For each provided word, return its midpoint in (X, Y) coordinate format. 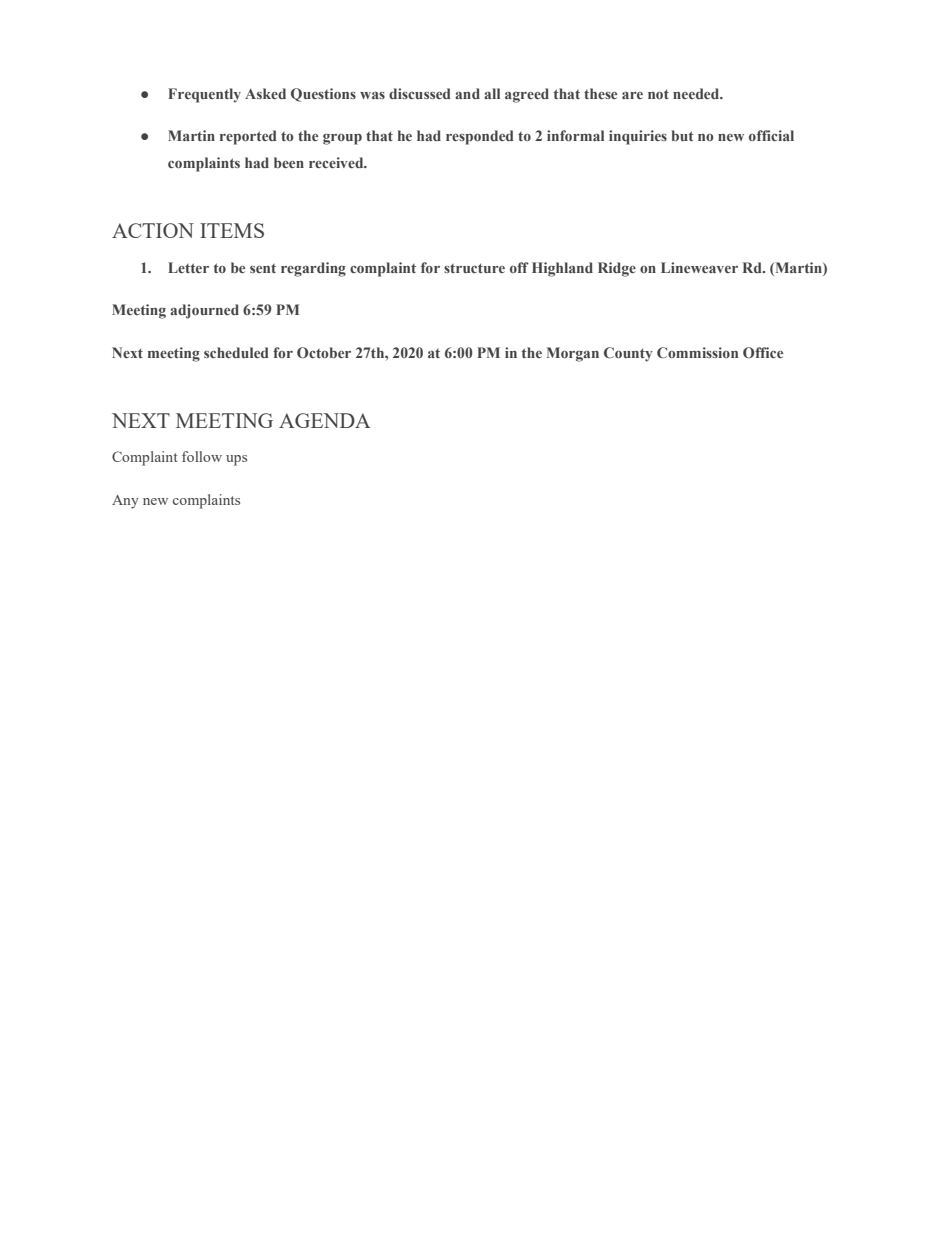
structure (474, 268)
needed (697, 93)
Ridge (617, 269)
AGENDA (325, 420)
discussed (420, 93)
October (324, 352)
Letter (188, 267)
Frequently (204, 95)
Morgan (573, 354)
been (289, 162)
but (683, 135)
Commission (697, 352)
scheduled (236, 352)
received (337, 162)
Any (125, 502)
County (628, 354)
